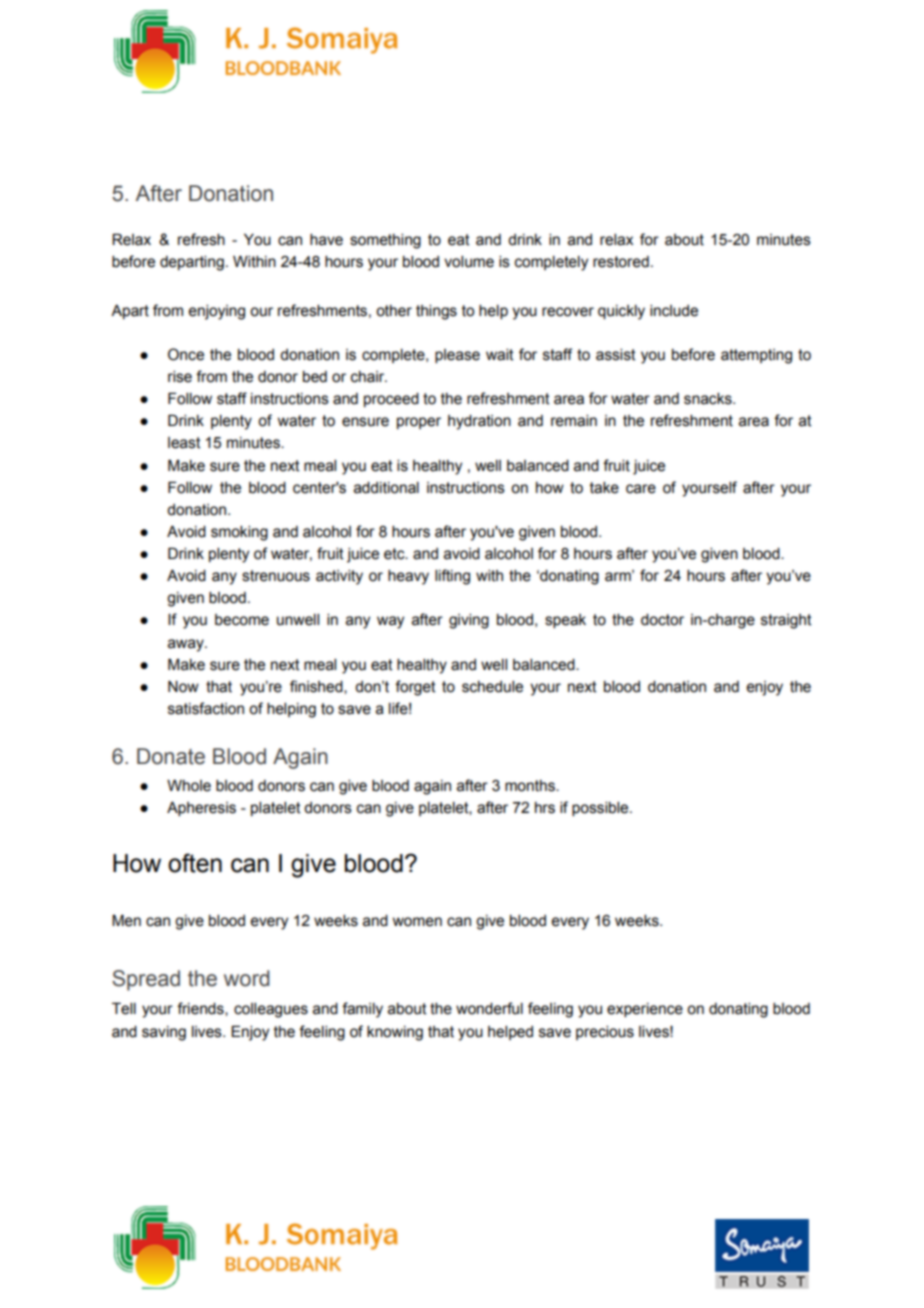 Image resolution: width=924 pixels, height=1308 pixels. What do you see at coordinates (192, 263) in the page?
I see `departing` at bounding box center [192, 263].
